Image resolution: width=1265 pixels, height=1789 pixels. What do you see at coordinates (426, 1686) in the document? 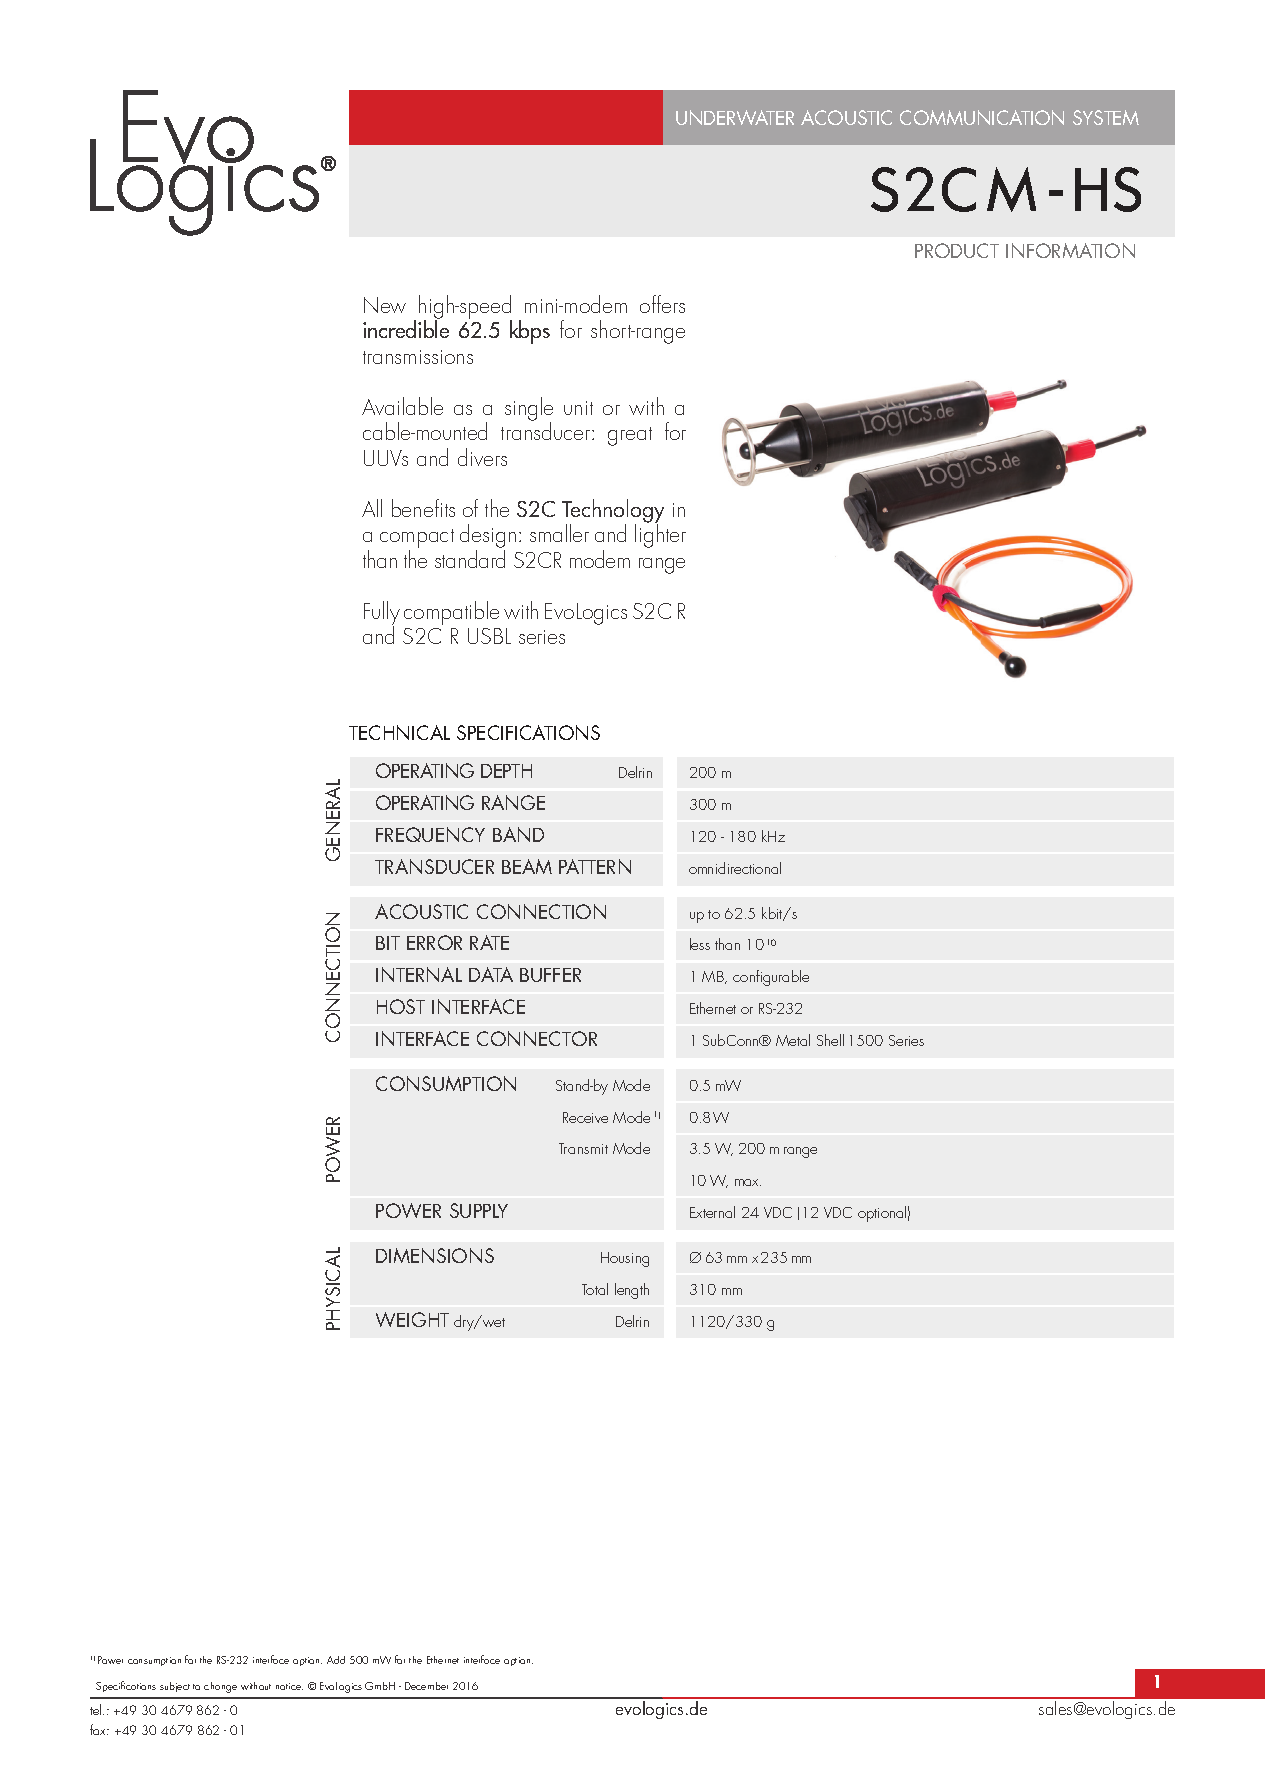
I see `December` at bounding box center [426, 1686].
